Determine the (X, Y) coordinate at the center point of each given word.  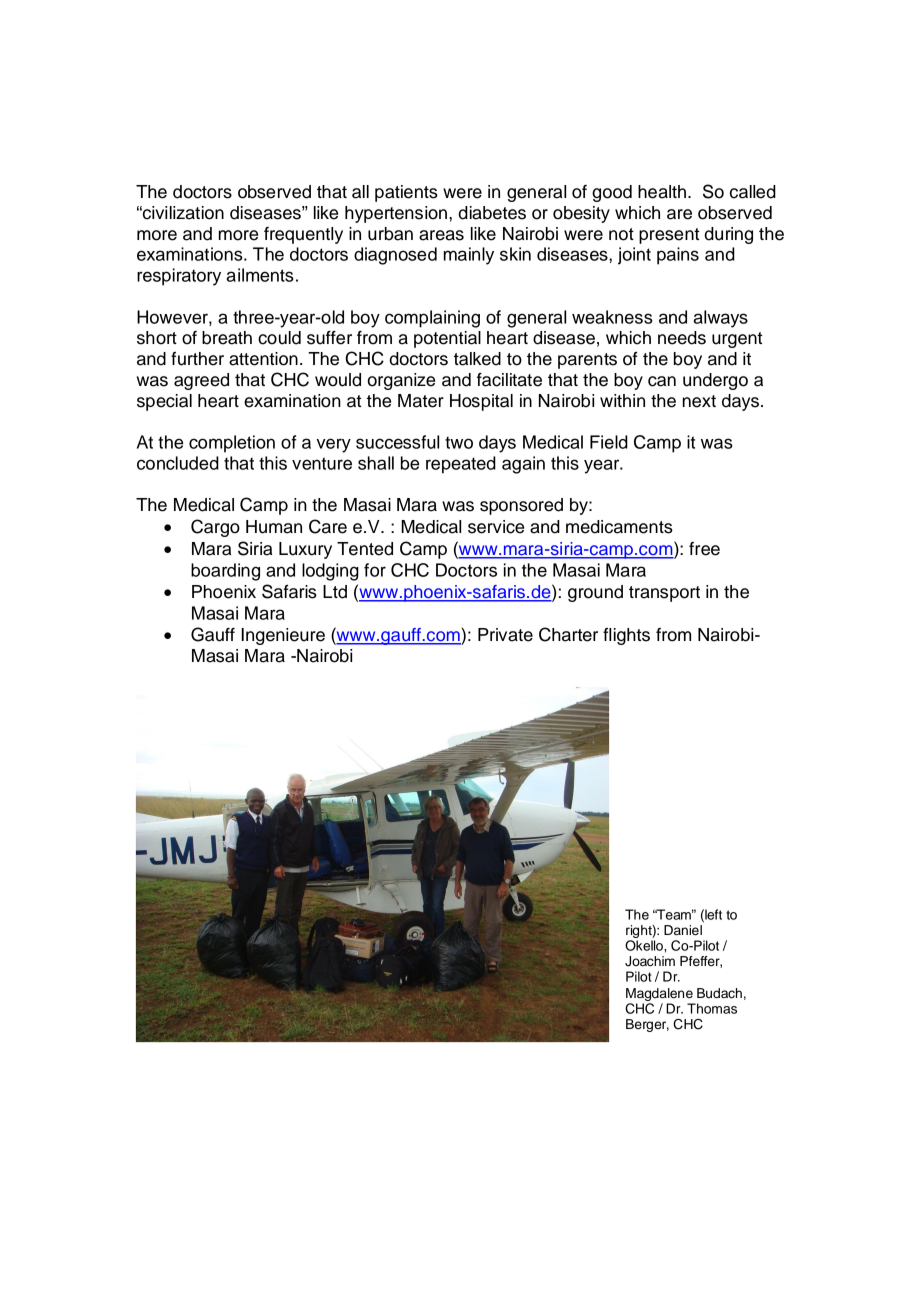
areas (441, 235)
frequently (303, 235)
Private (505, 635)
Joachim (650, 961)
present (669, 236)
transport (664, 594)
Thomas (712, 1008)
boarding (225, 572)
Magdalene (659, 994)
